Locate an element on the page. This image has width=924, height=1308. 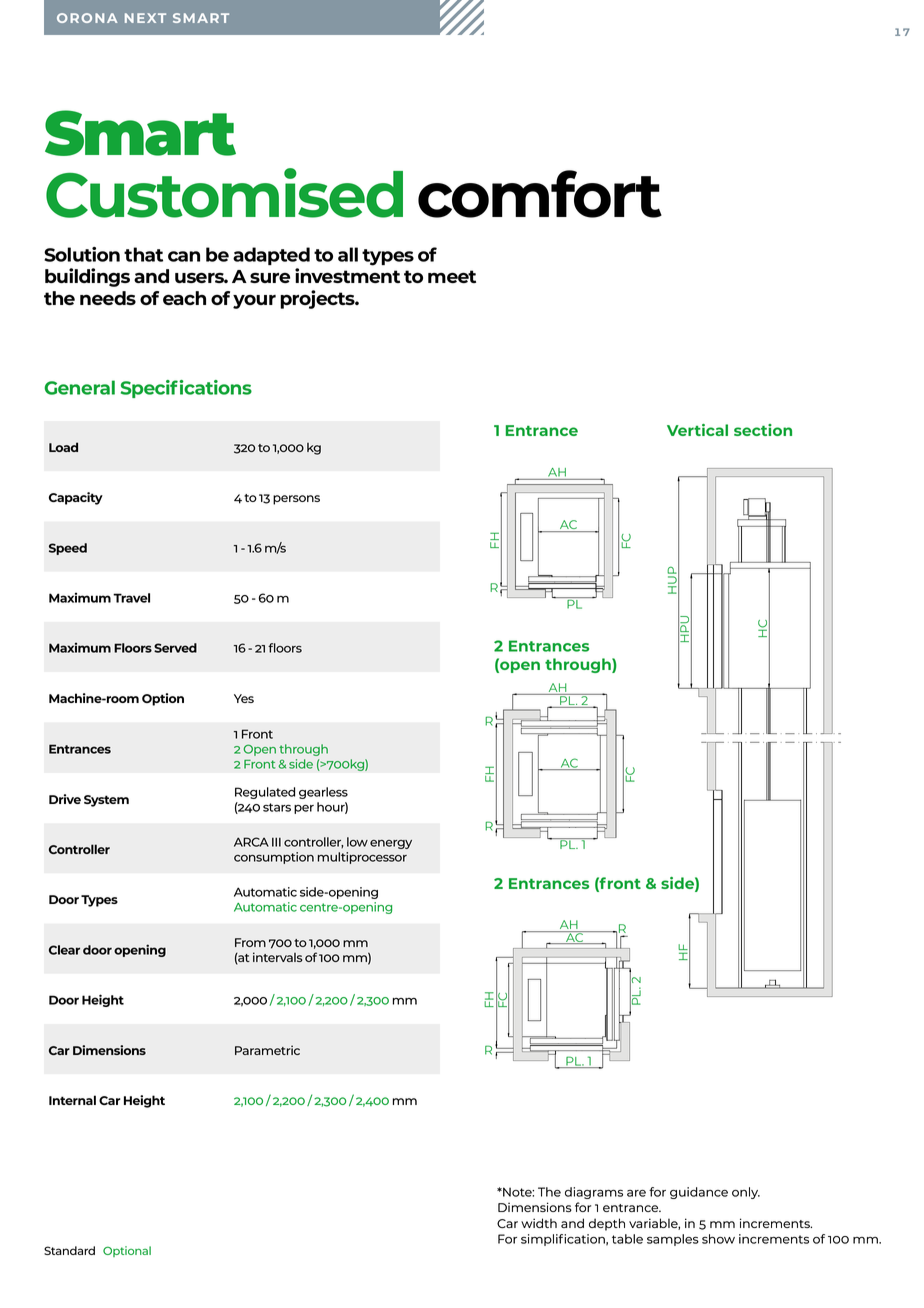
Standard is located at coordinates (69, 1250).
